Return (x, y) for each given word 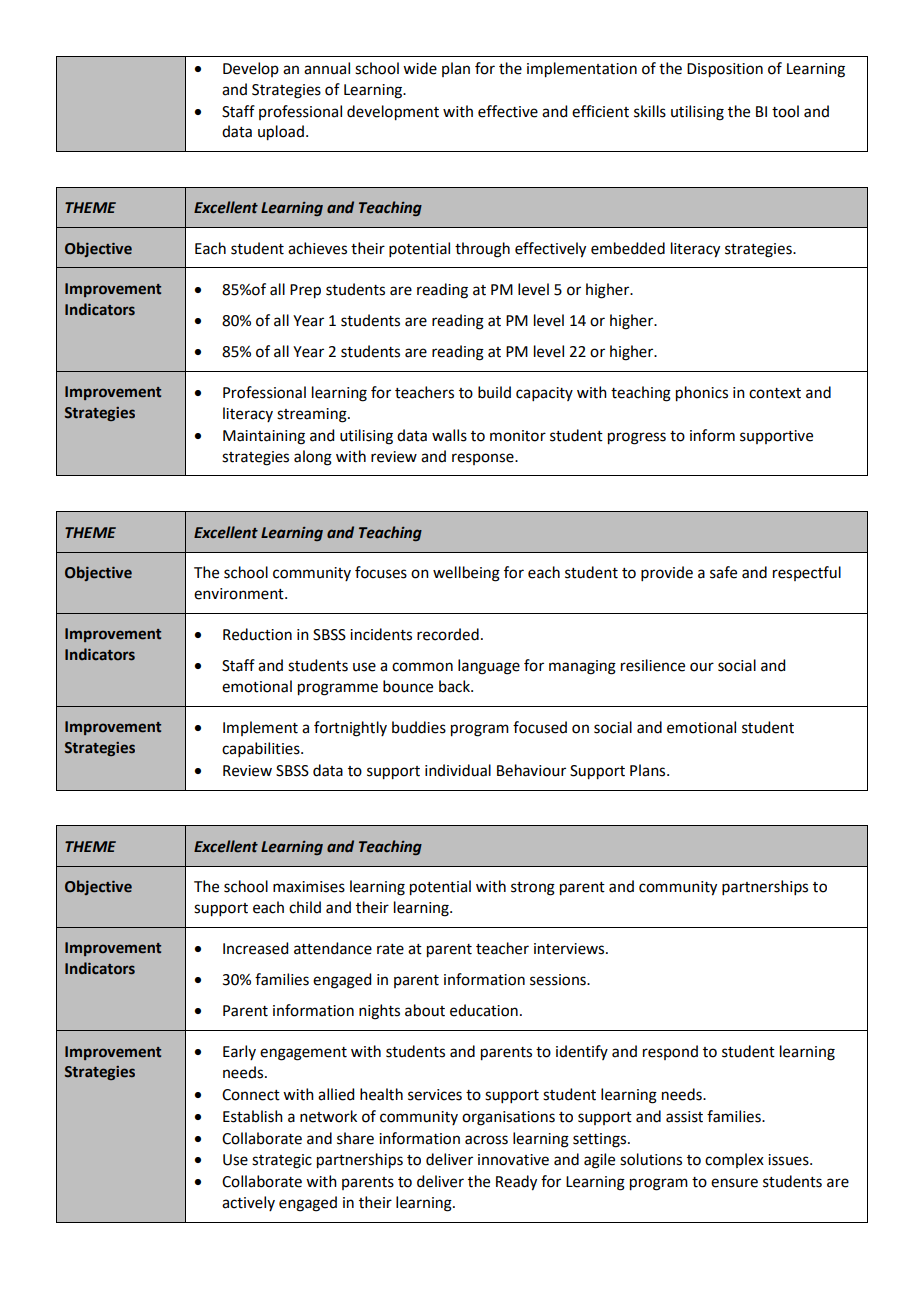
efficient (600, 111)
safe (723, 572)
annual (327, 68)
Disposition (725, 70)
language (489, 667)
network (328, 1116)
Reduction (257, 634)
